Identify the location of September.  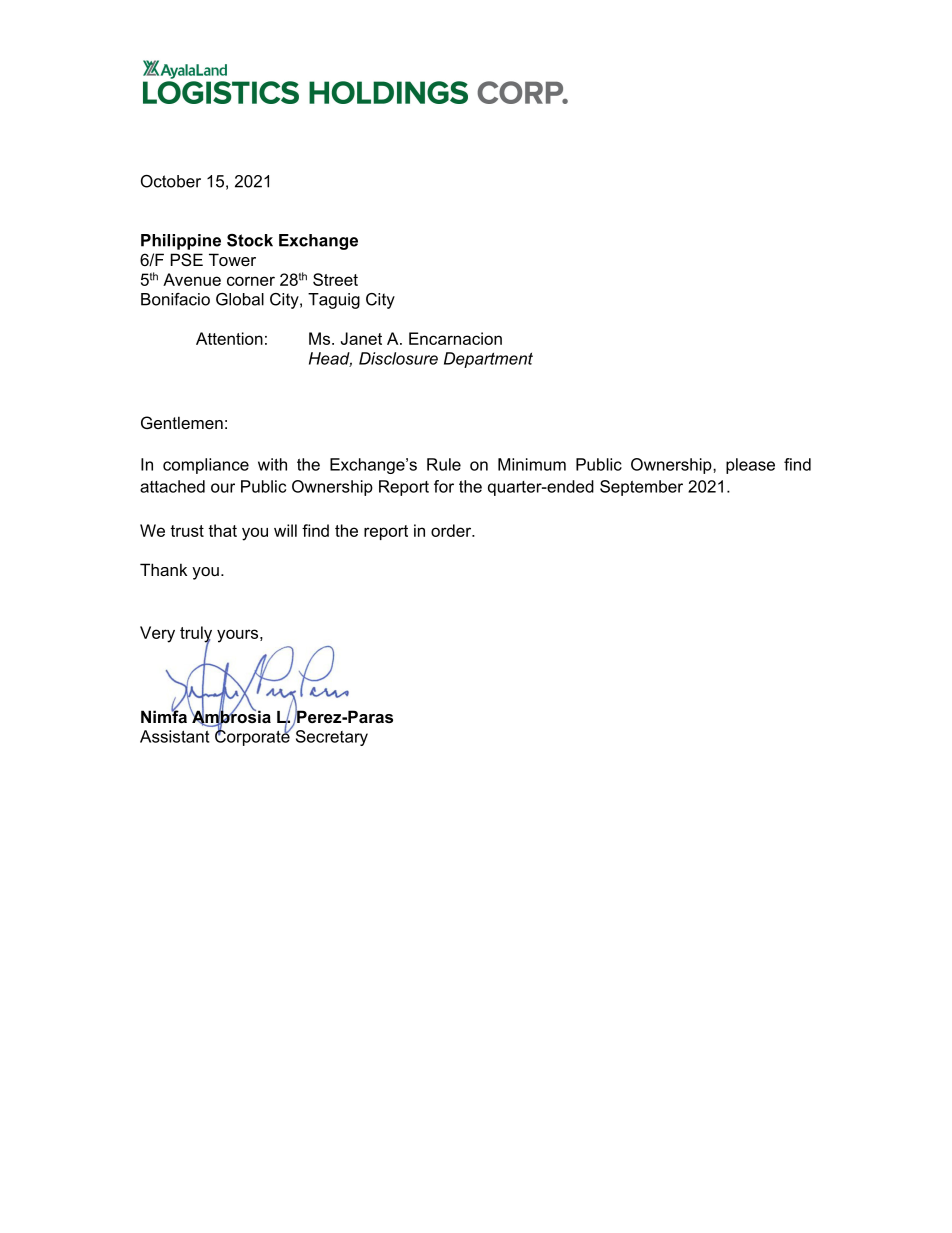
(641, 488).
